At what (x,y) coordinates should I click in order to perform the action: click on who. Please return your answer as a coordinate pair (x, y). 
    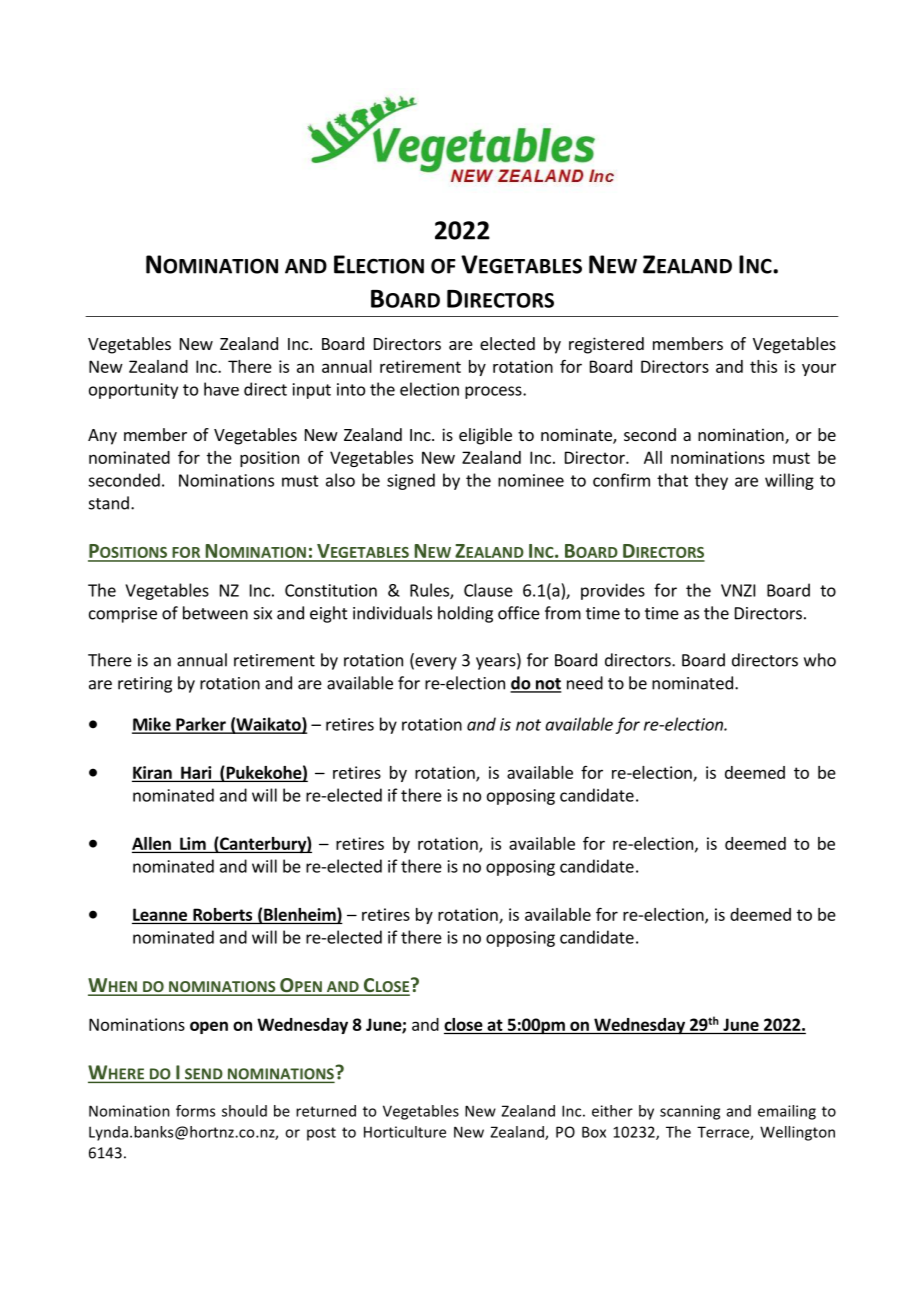
    Looking at the image, I should click on (820, 660).
